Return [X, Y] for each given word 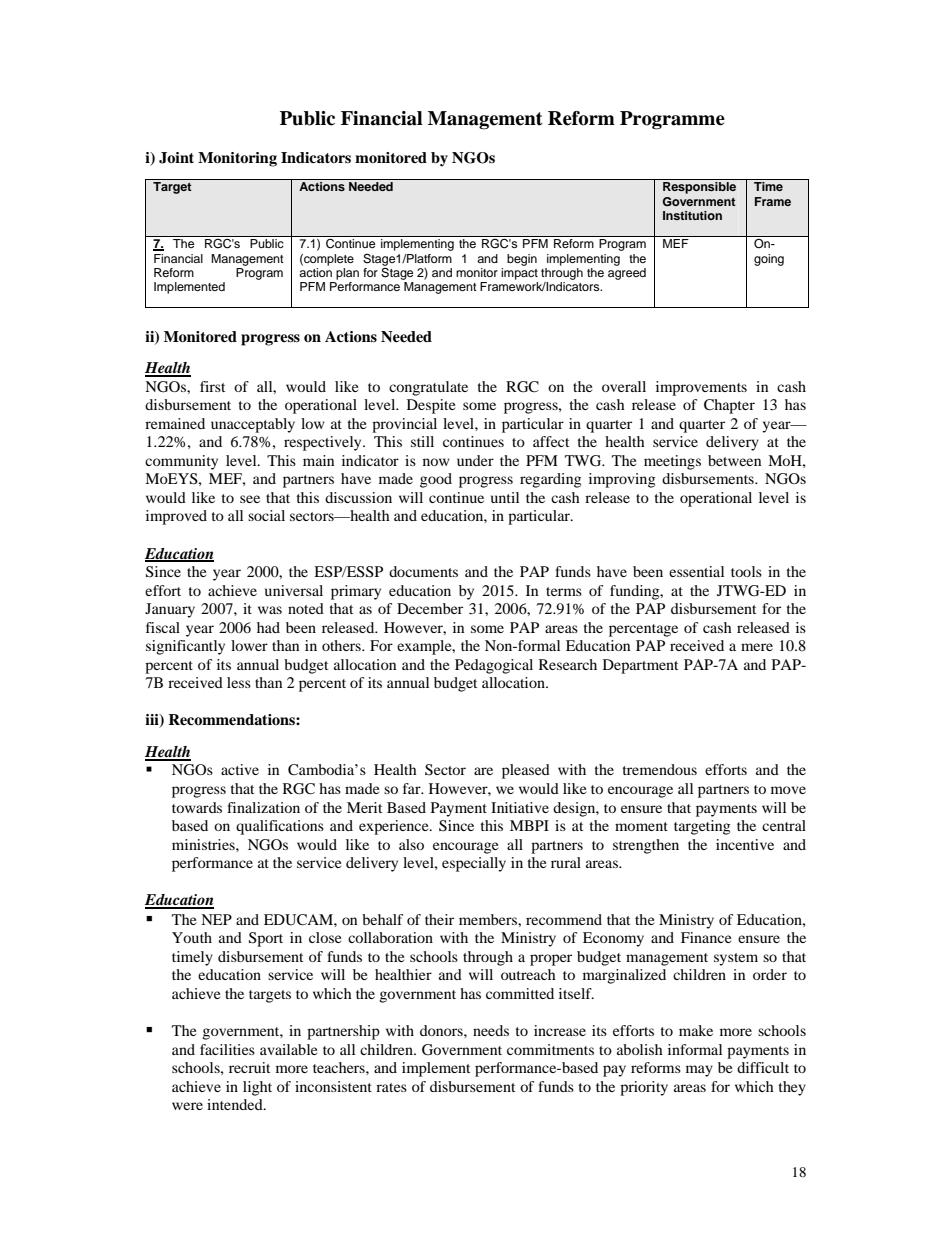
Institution [692, 215]
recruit [249, 1067]
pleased [526, 771]
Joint [176, 158]
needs [491, 1030]
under [475, 460]
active [240, 769]
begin [522, 260]
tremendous [659, 769]
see [250, 499]
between [734, 460]
